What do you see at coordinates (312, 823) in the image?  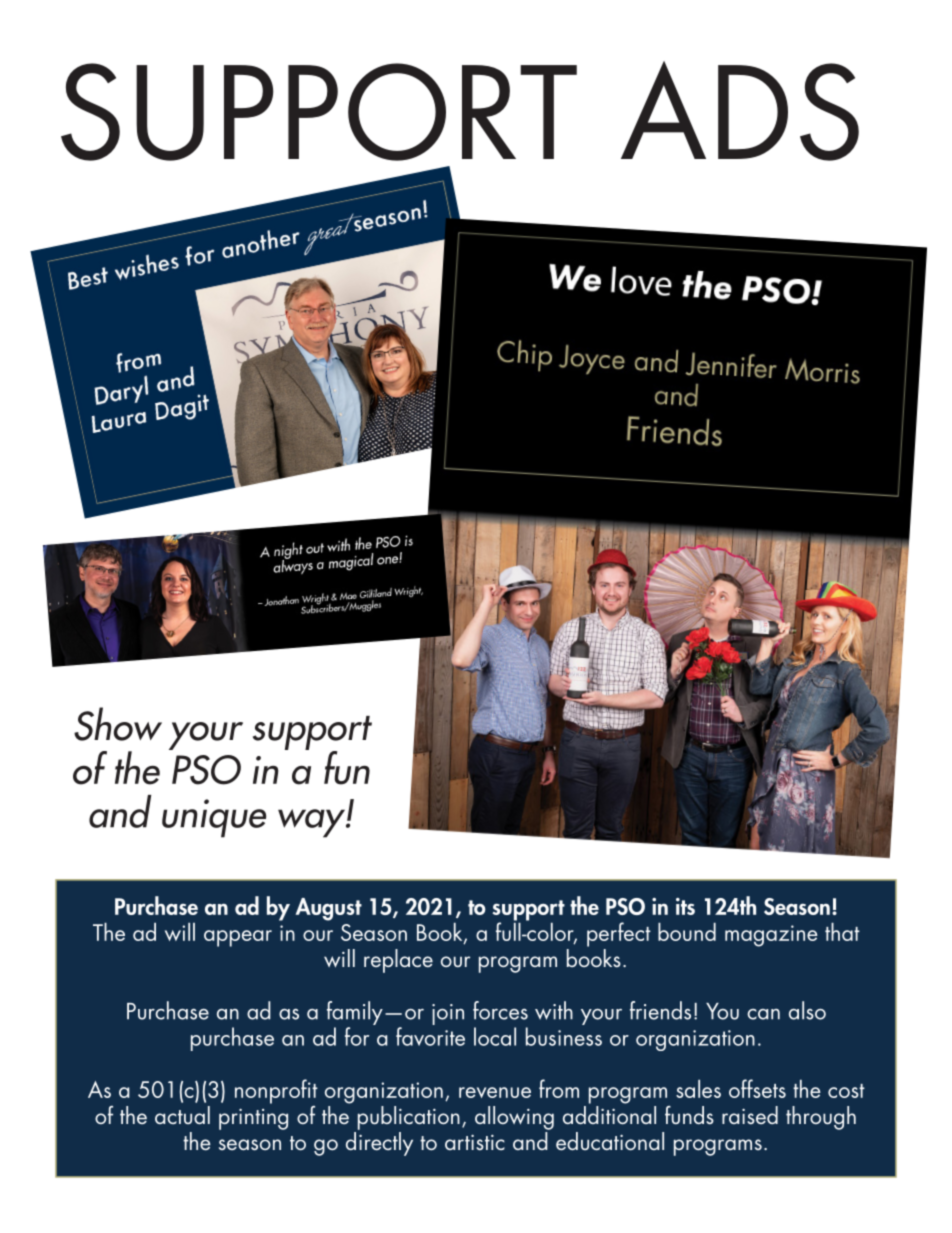 I see `way` at bounding box center [312, 823].
